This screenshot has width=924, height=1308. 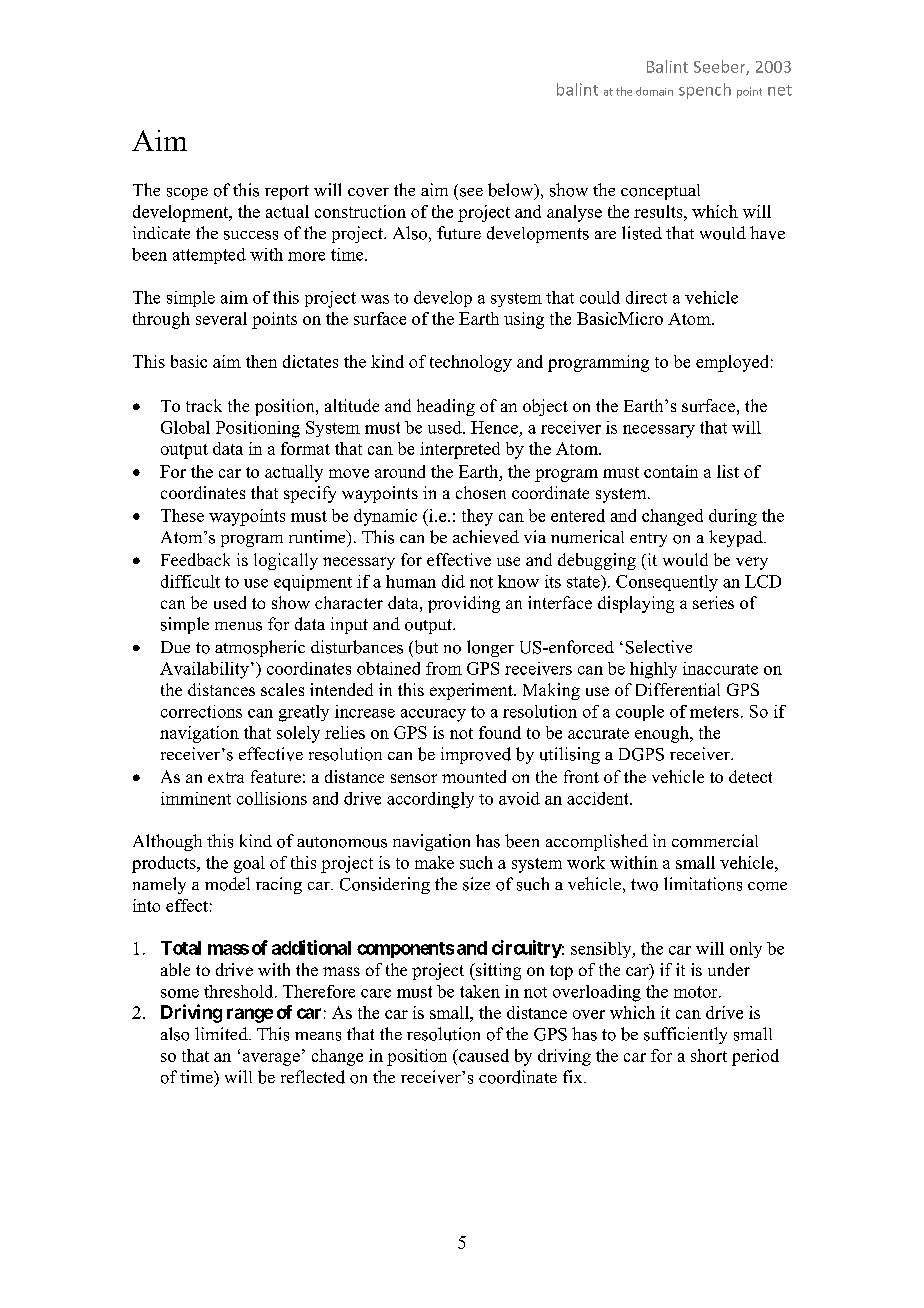 What do you see at coordinates (678, 689) in the screenshot?
I see `Differential` at bounding box center [678, 689].
